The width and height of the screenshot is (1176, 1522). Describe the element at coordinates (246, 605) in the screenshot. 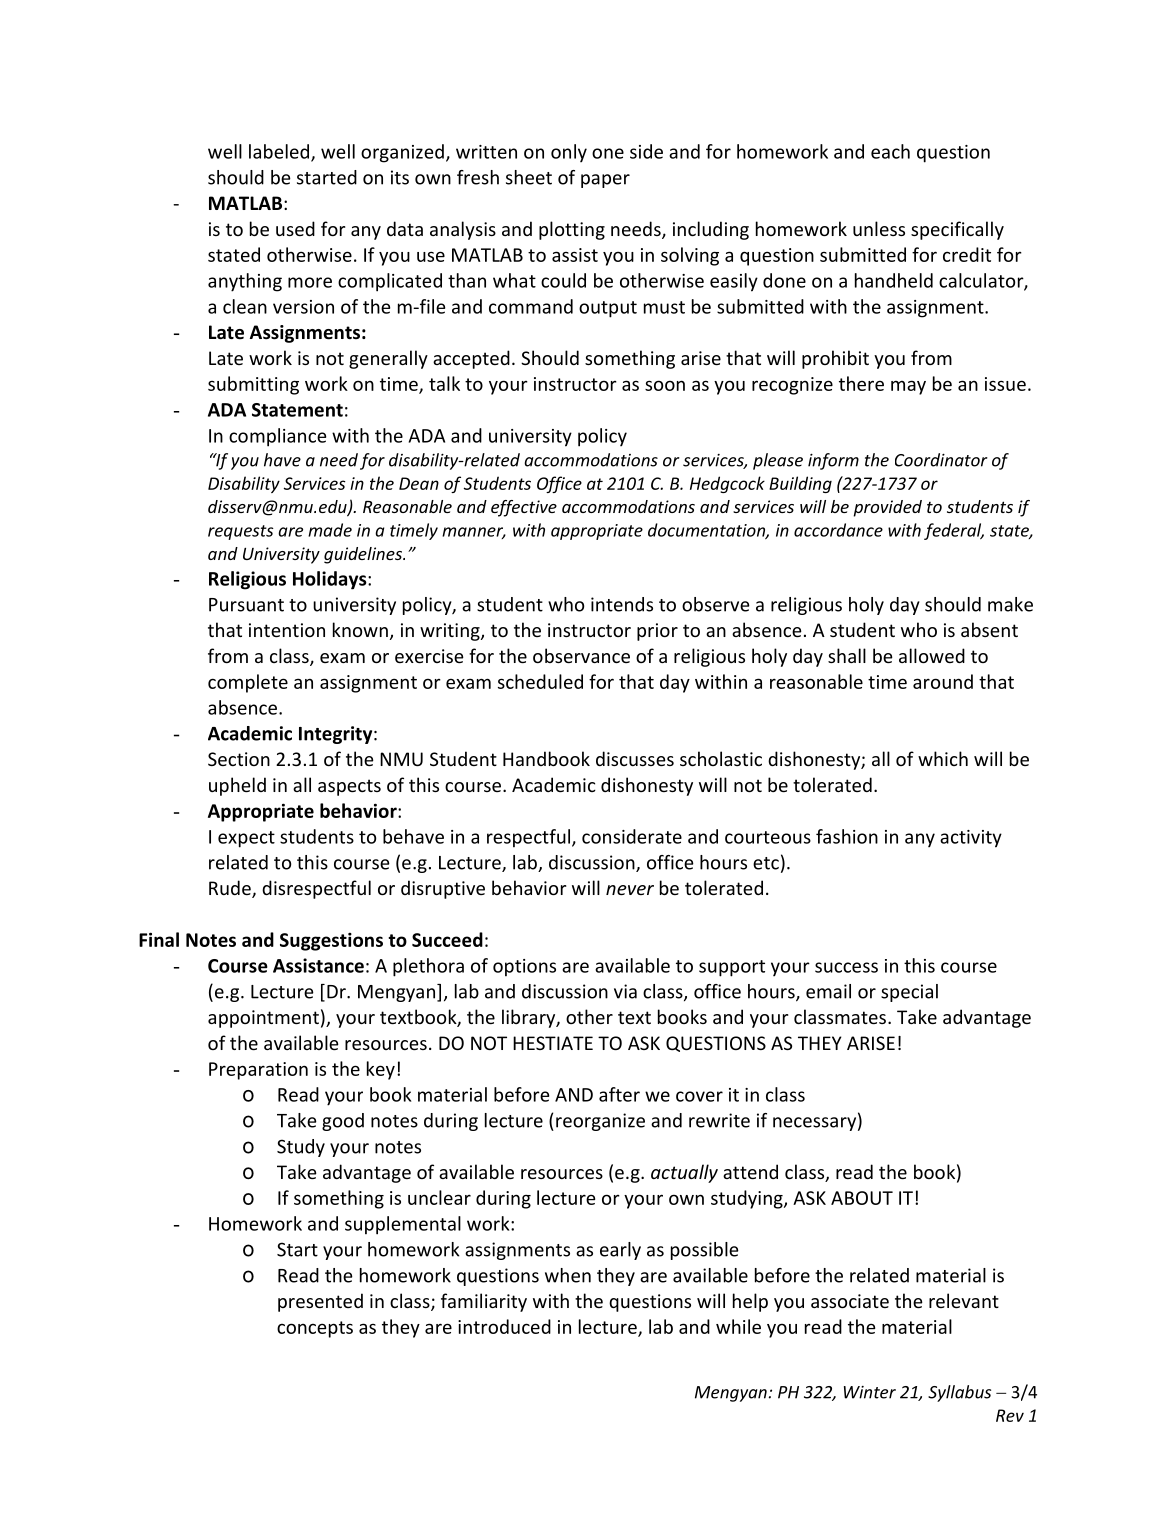

I see `Pursuant` at that location.
